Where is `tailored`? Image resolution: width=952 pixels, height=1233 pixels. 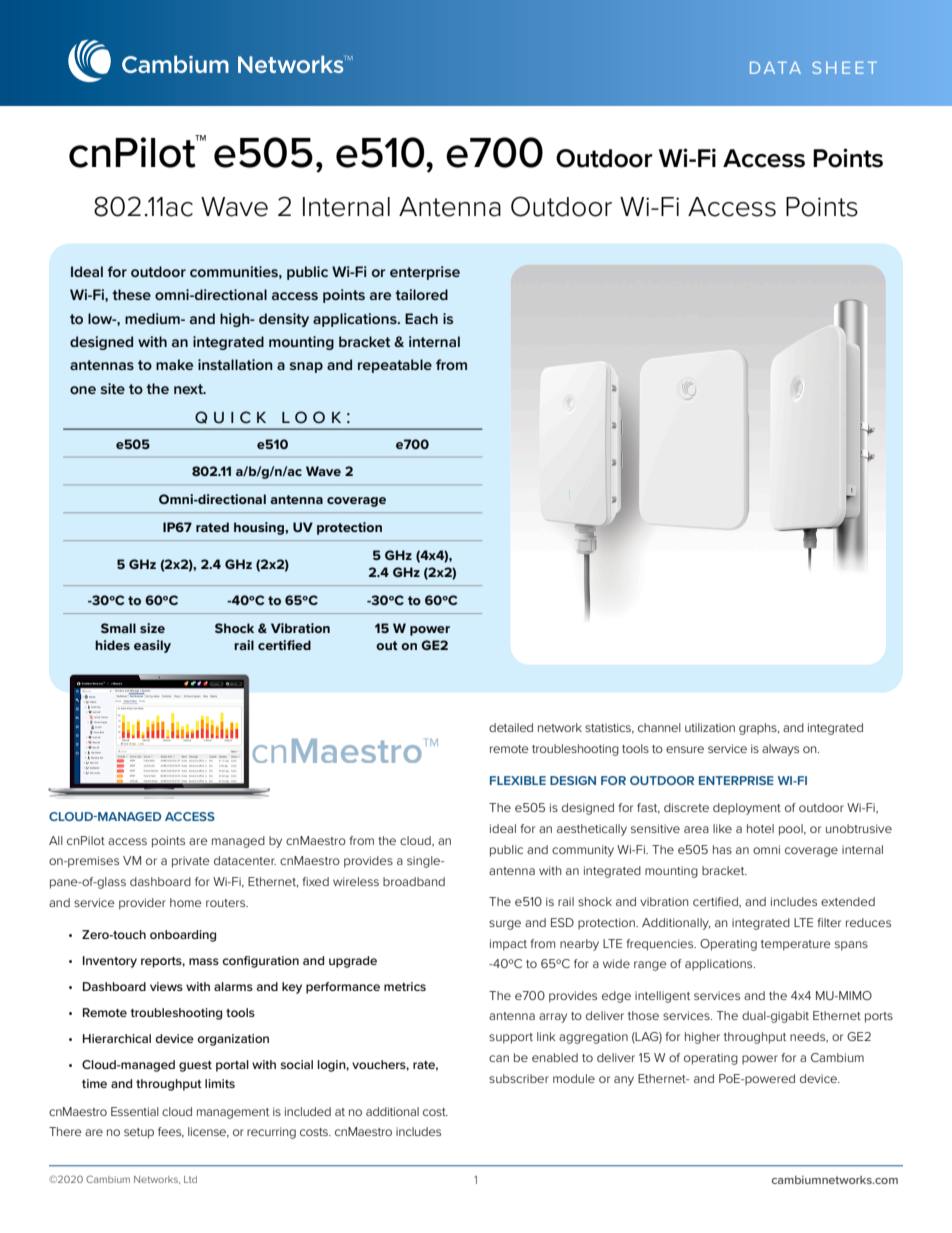
tailored is located at coordinates (421, 294).
